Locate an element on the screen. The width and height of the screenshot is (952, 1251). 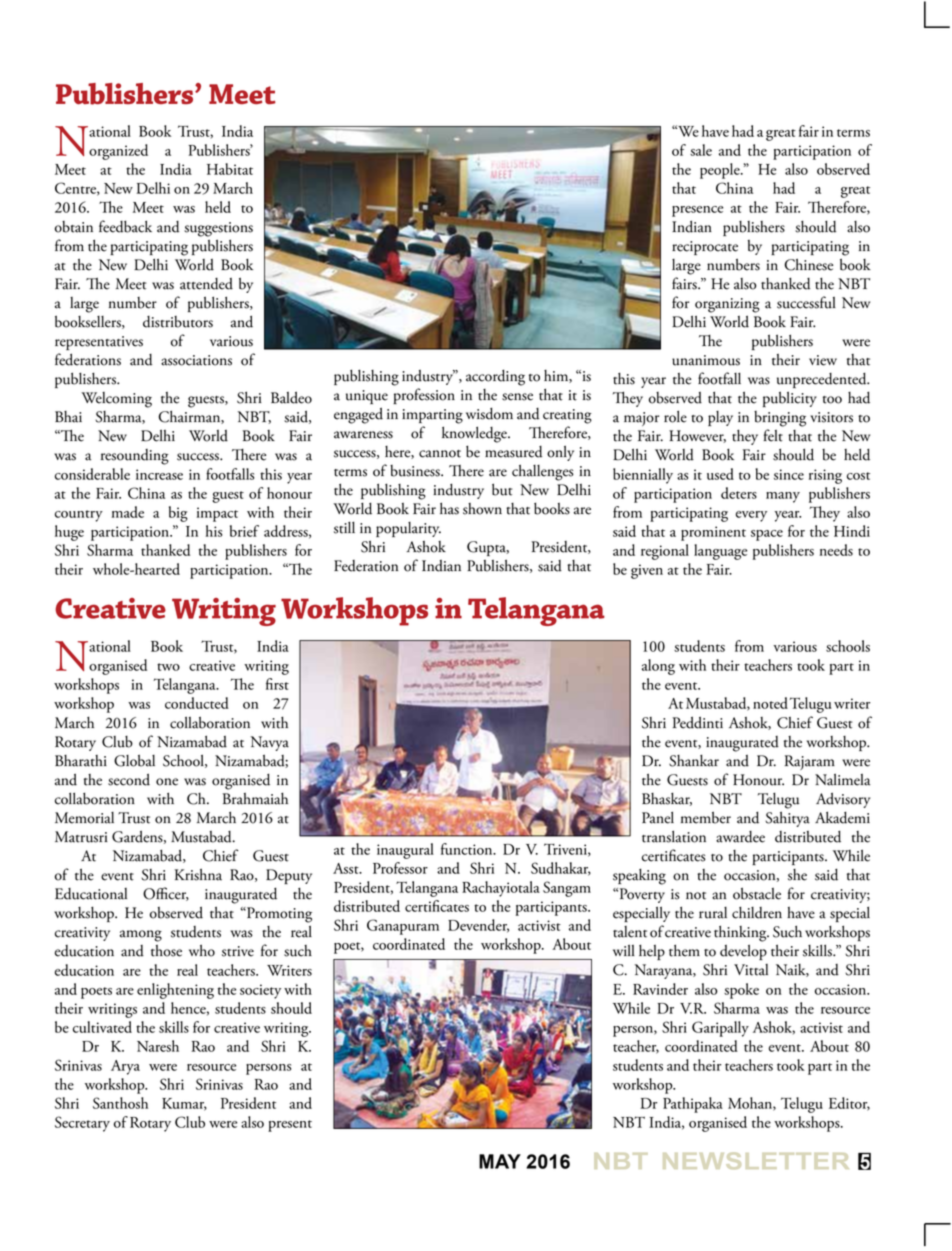
bringing is located at coordinates (780, 419).
